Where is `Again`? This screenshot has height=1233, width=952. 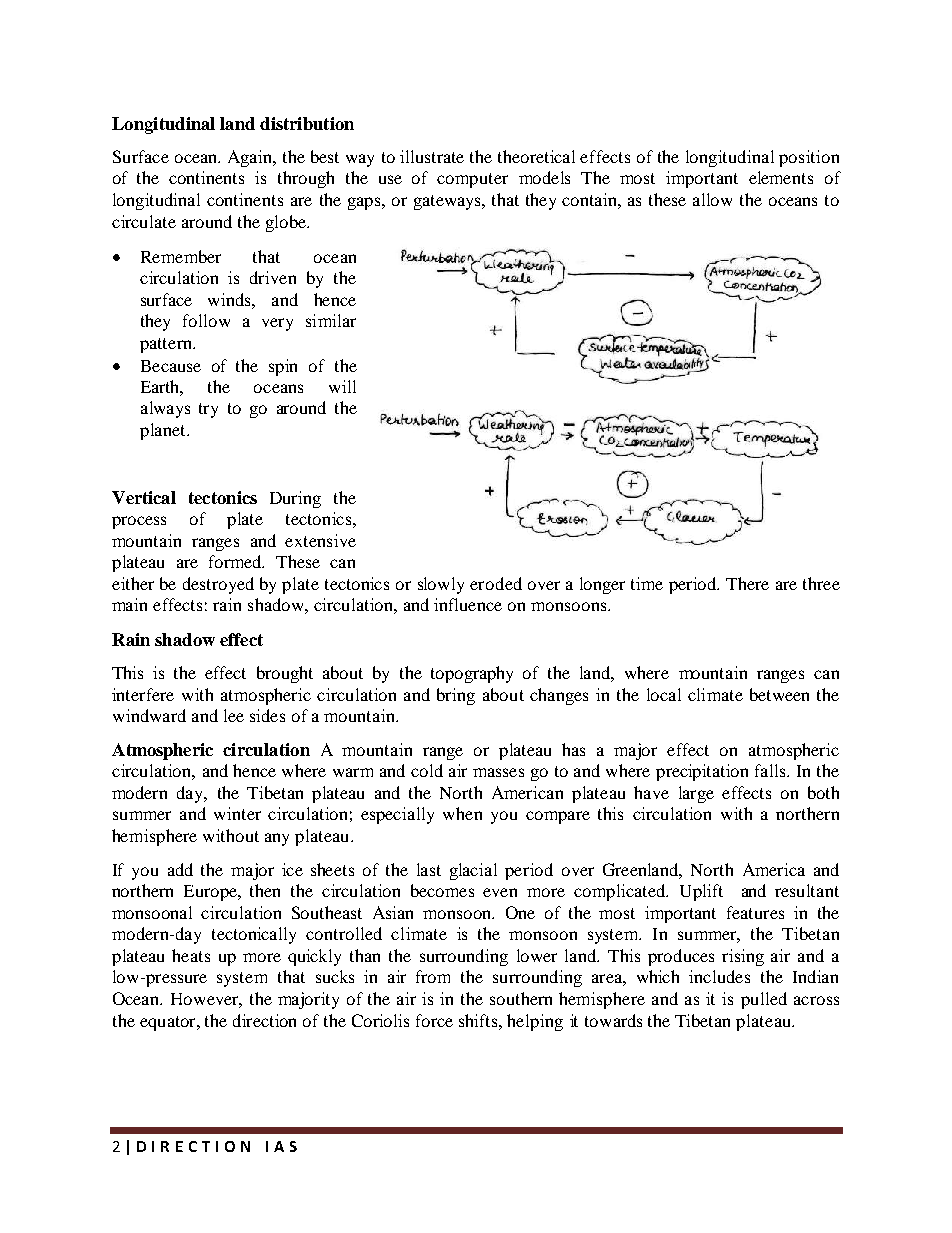
Again is located at coordinates (251, 158).
